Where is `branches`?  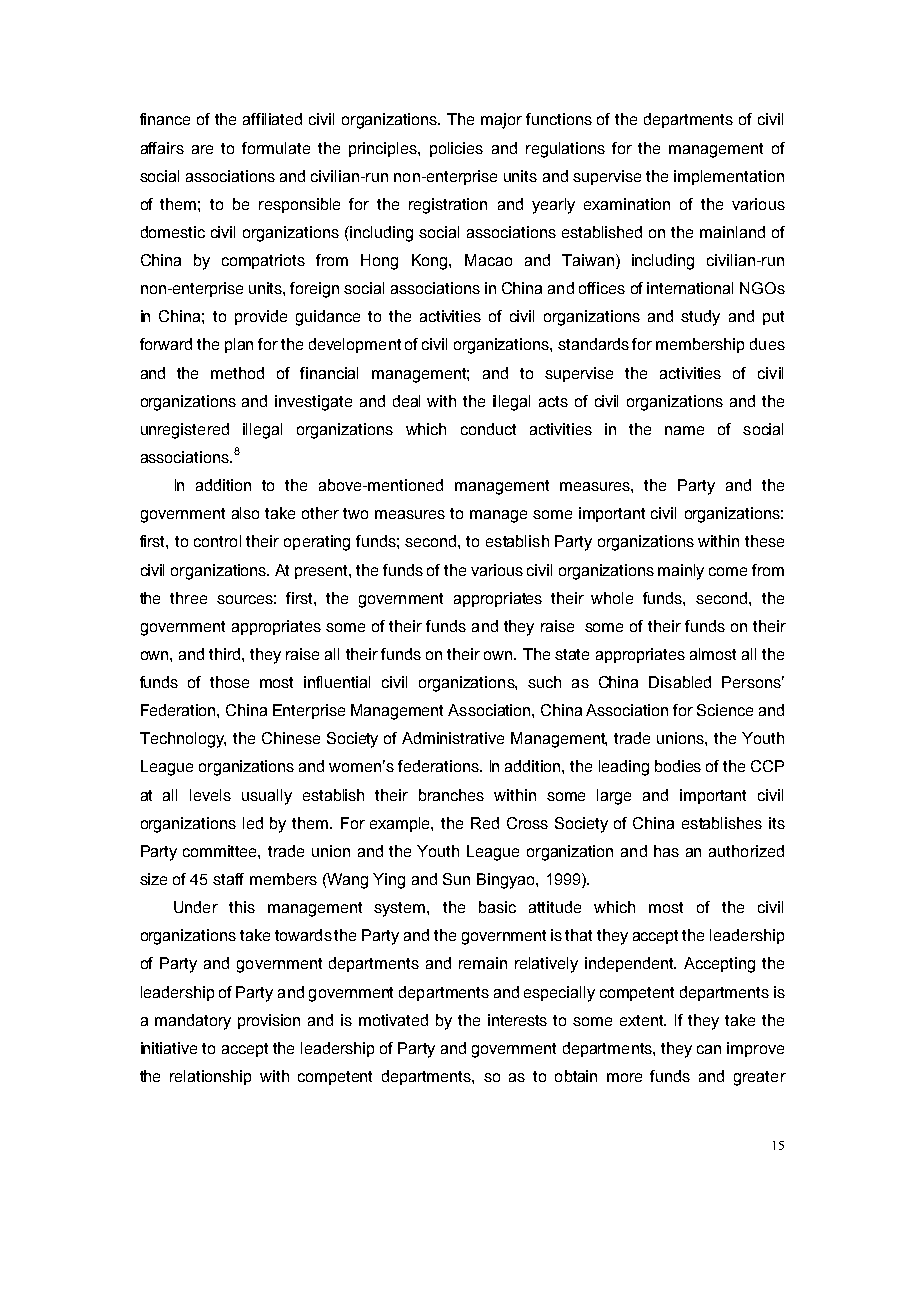
branches is located at coordinates (451, 795).
